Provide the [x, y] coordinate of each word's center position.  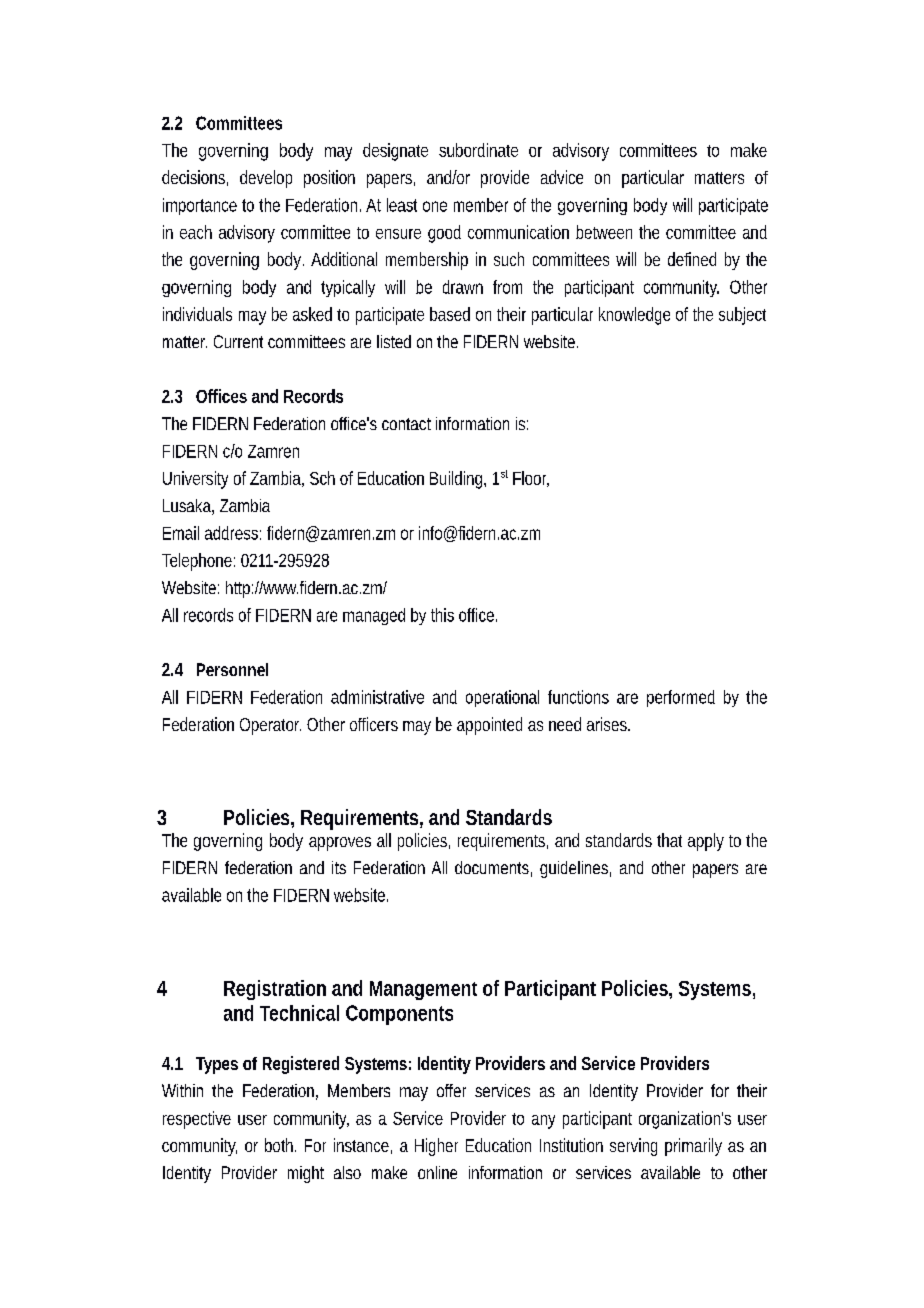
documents [492, 867]
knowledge [634, 316]
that [669, 840]
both [279, 1145]
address [231, 533]
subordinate [478, 150]
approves [340, 844]
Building [457, 480]
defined [692, 259]
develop [266, 179]
